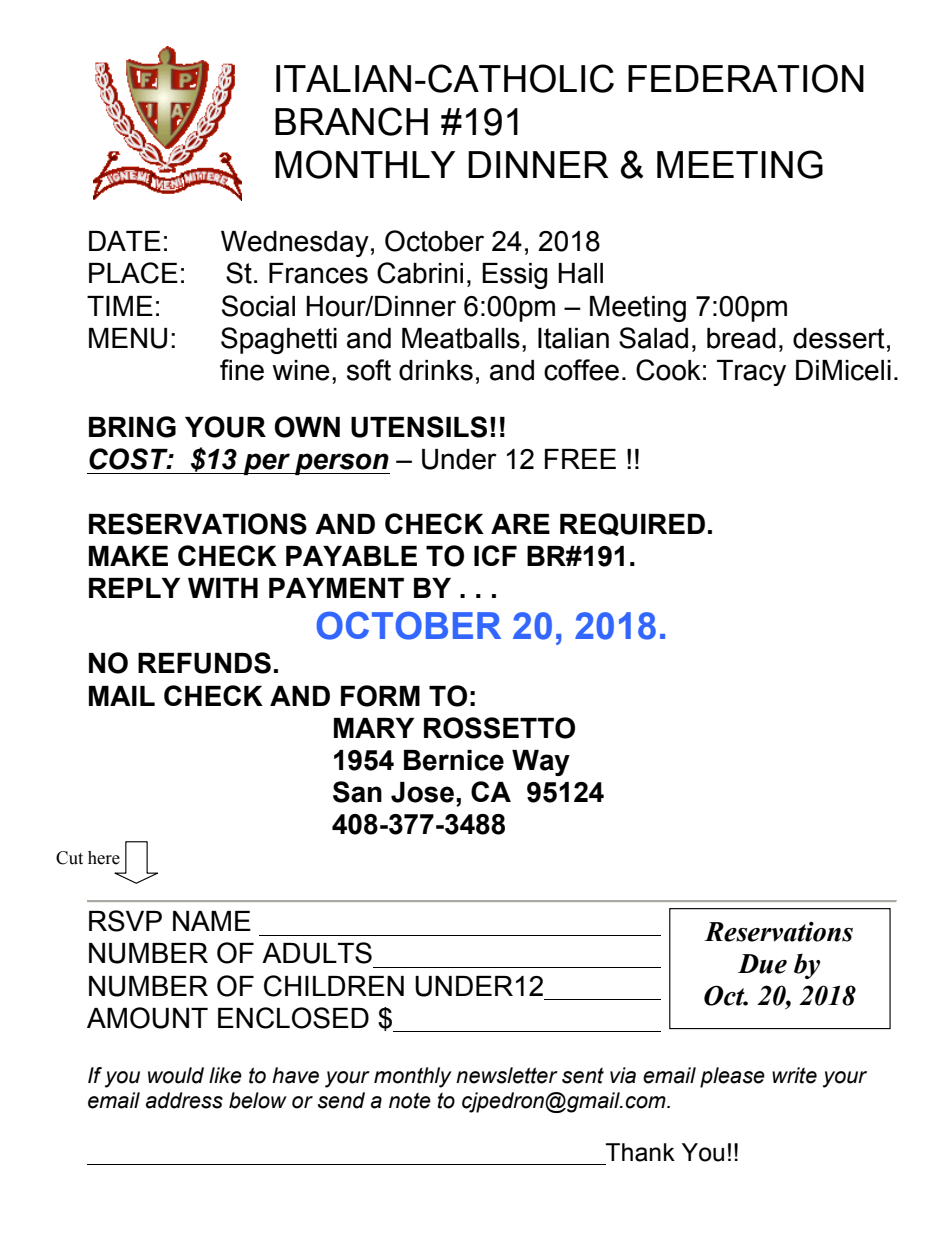 This page has height=1233, width=952. Describe the element at coordinates (184, 1100) in the page. I see `address` at that location.
